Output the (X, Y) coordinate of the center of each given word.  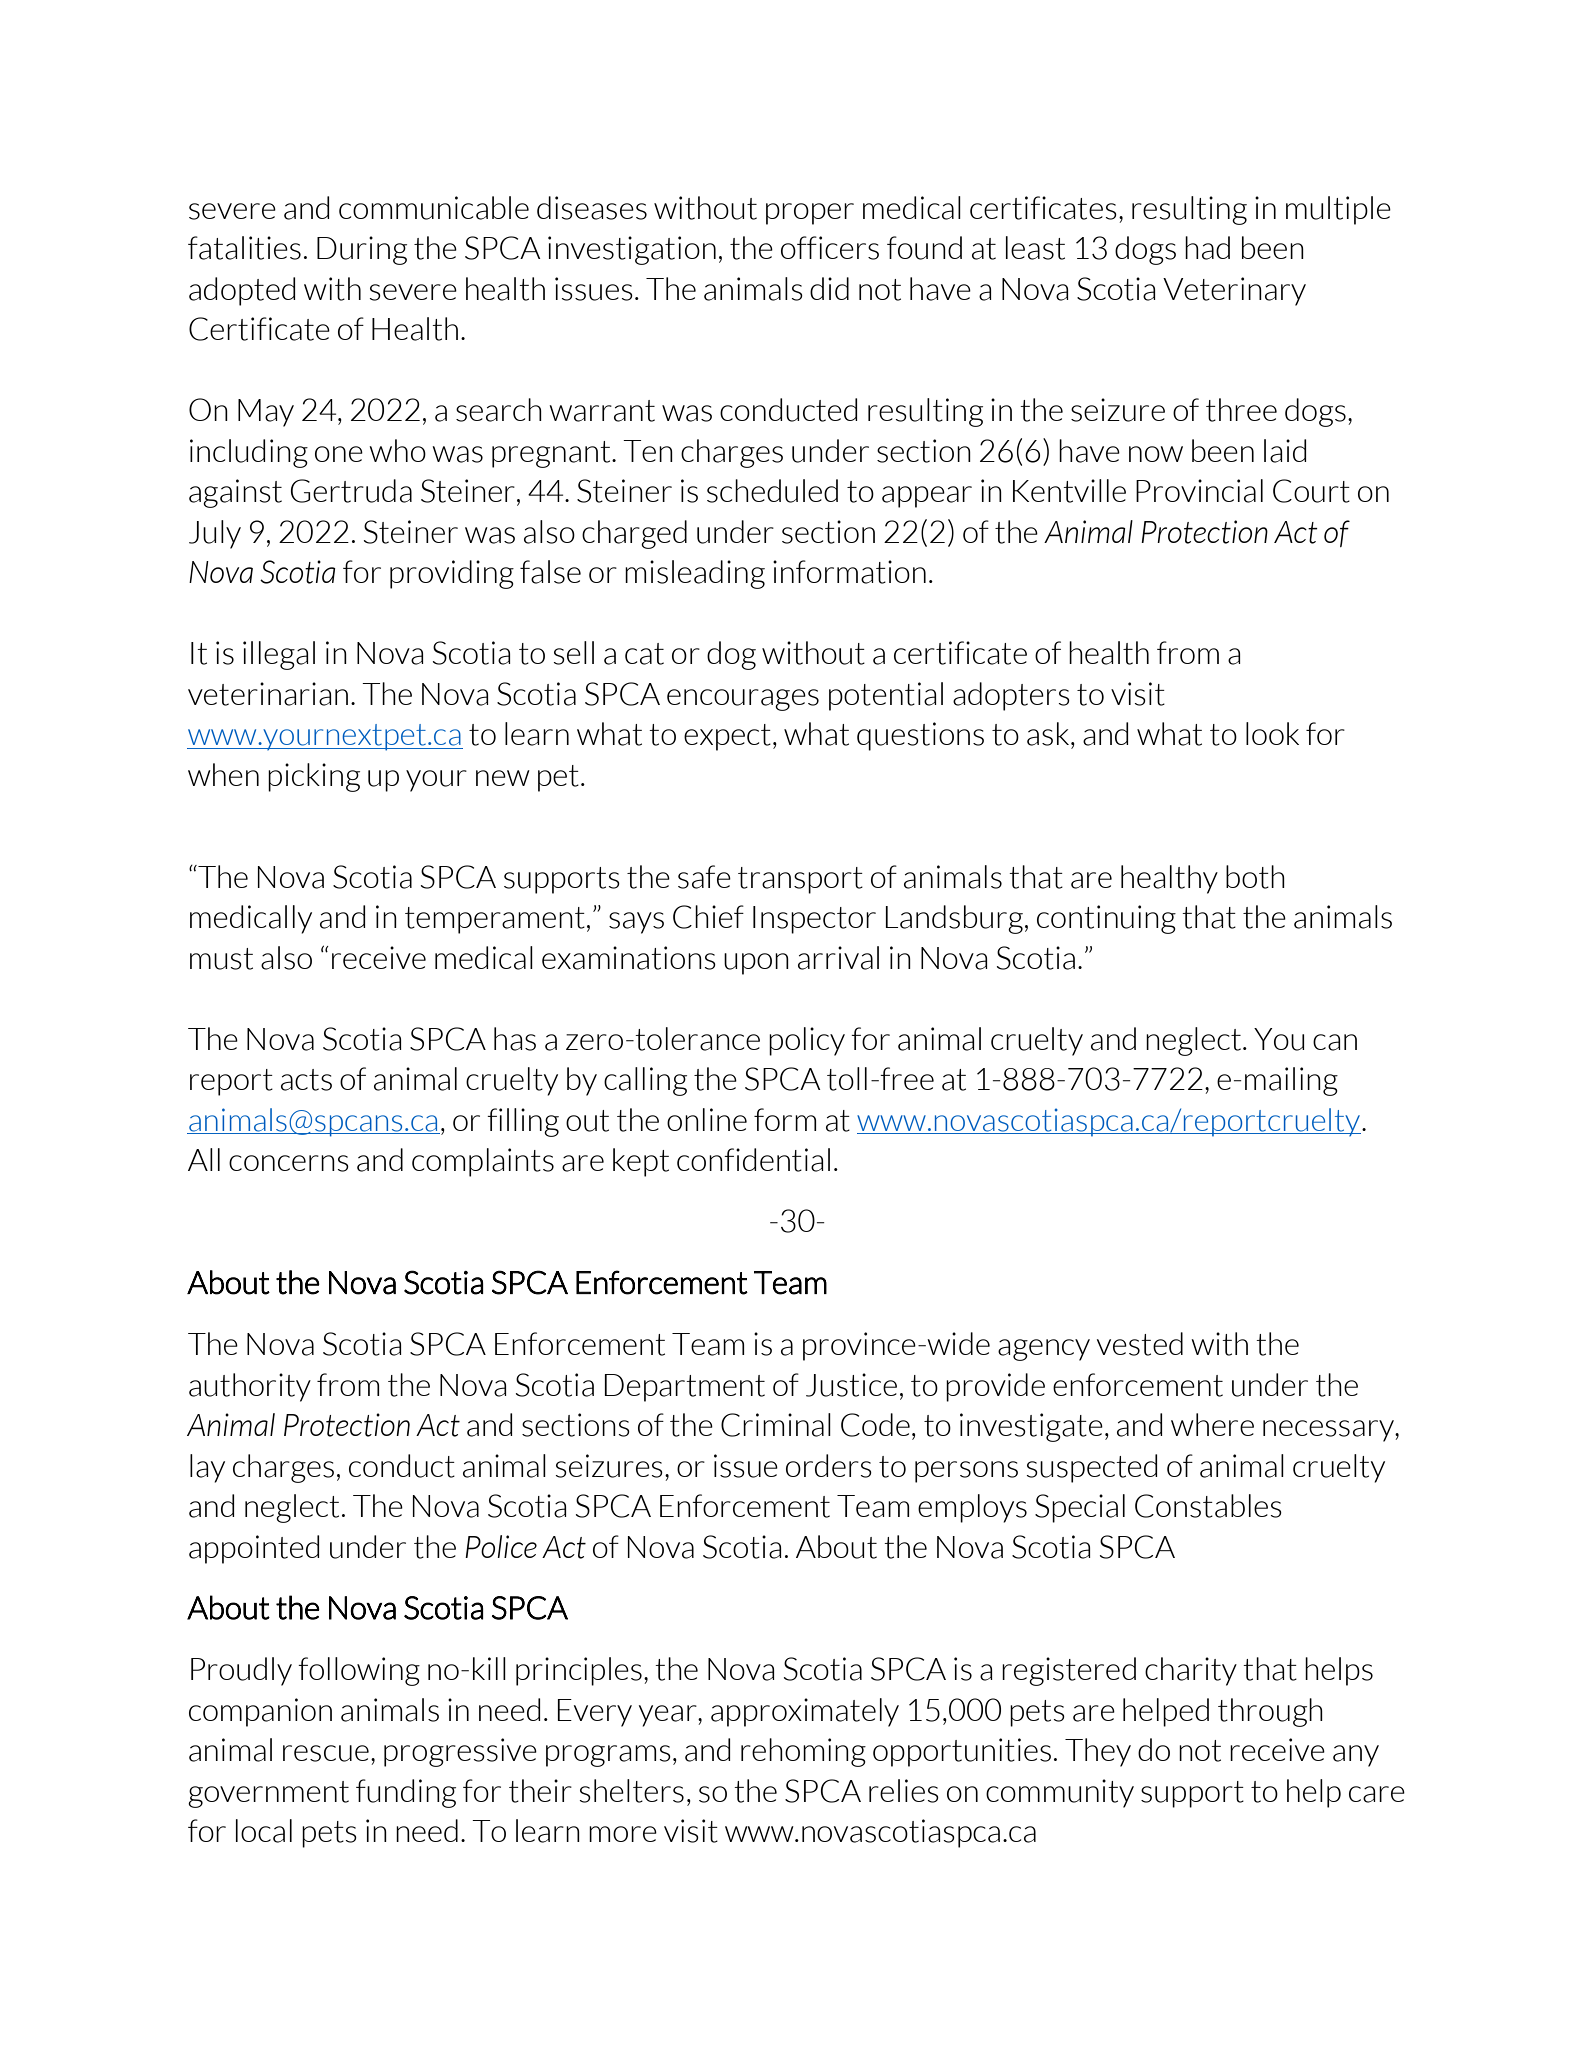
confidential (753, 1160)
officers (830, 248)
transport (800, 880)
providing (452, 574)
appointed (254, 1549)
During (362, 250)
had (1207, 248)
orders (829, 1466)
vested (1140, 1344)
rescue (326, 1753)
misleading (695, 574)
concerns (289, 1163)
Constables (1208, 1506)
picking (314, 777)
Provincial (1199, 491)
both (1255, 877)
